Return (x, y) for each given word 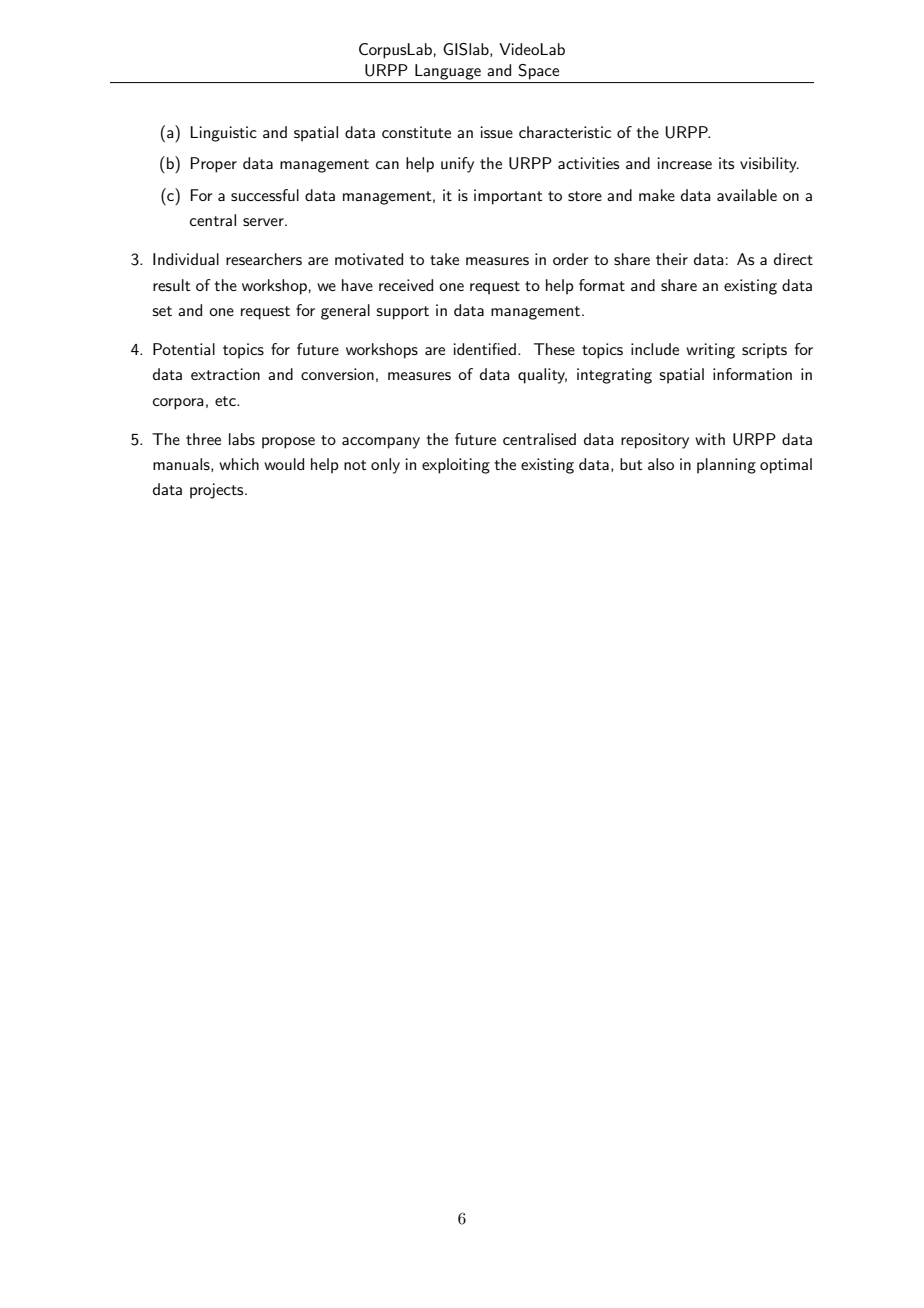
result (172, 285)
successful (265, 195)
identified (484, 349)
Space (539, 72)
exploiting (456, 466)
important (508, 197)
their (672, 259)
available (747, 195)
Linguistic (223, 134)
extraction (225, 374)
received (406, 285)
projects (218, 491)
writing (710, 351)
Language (448, 72)
